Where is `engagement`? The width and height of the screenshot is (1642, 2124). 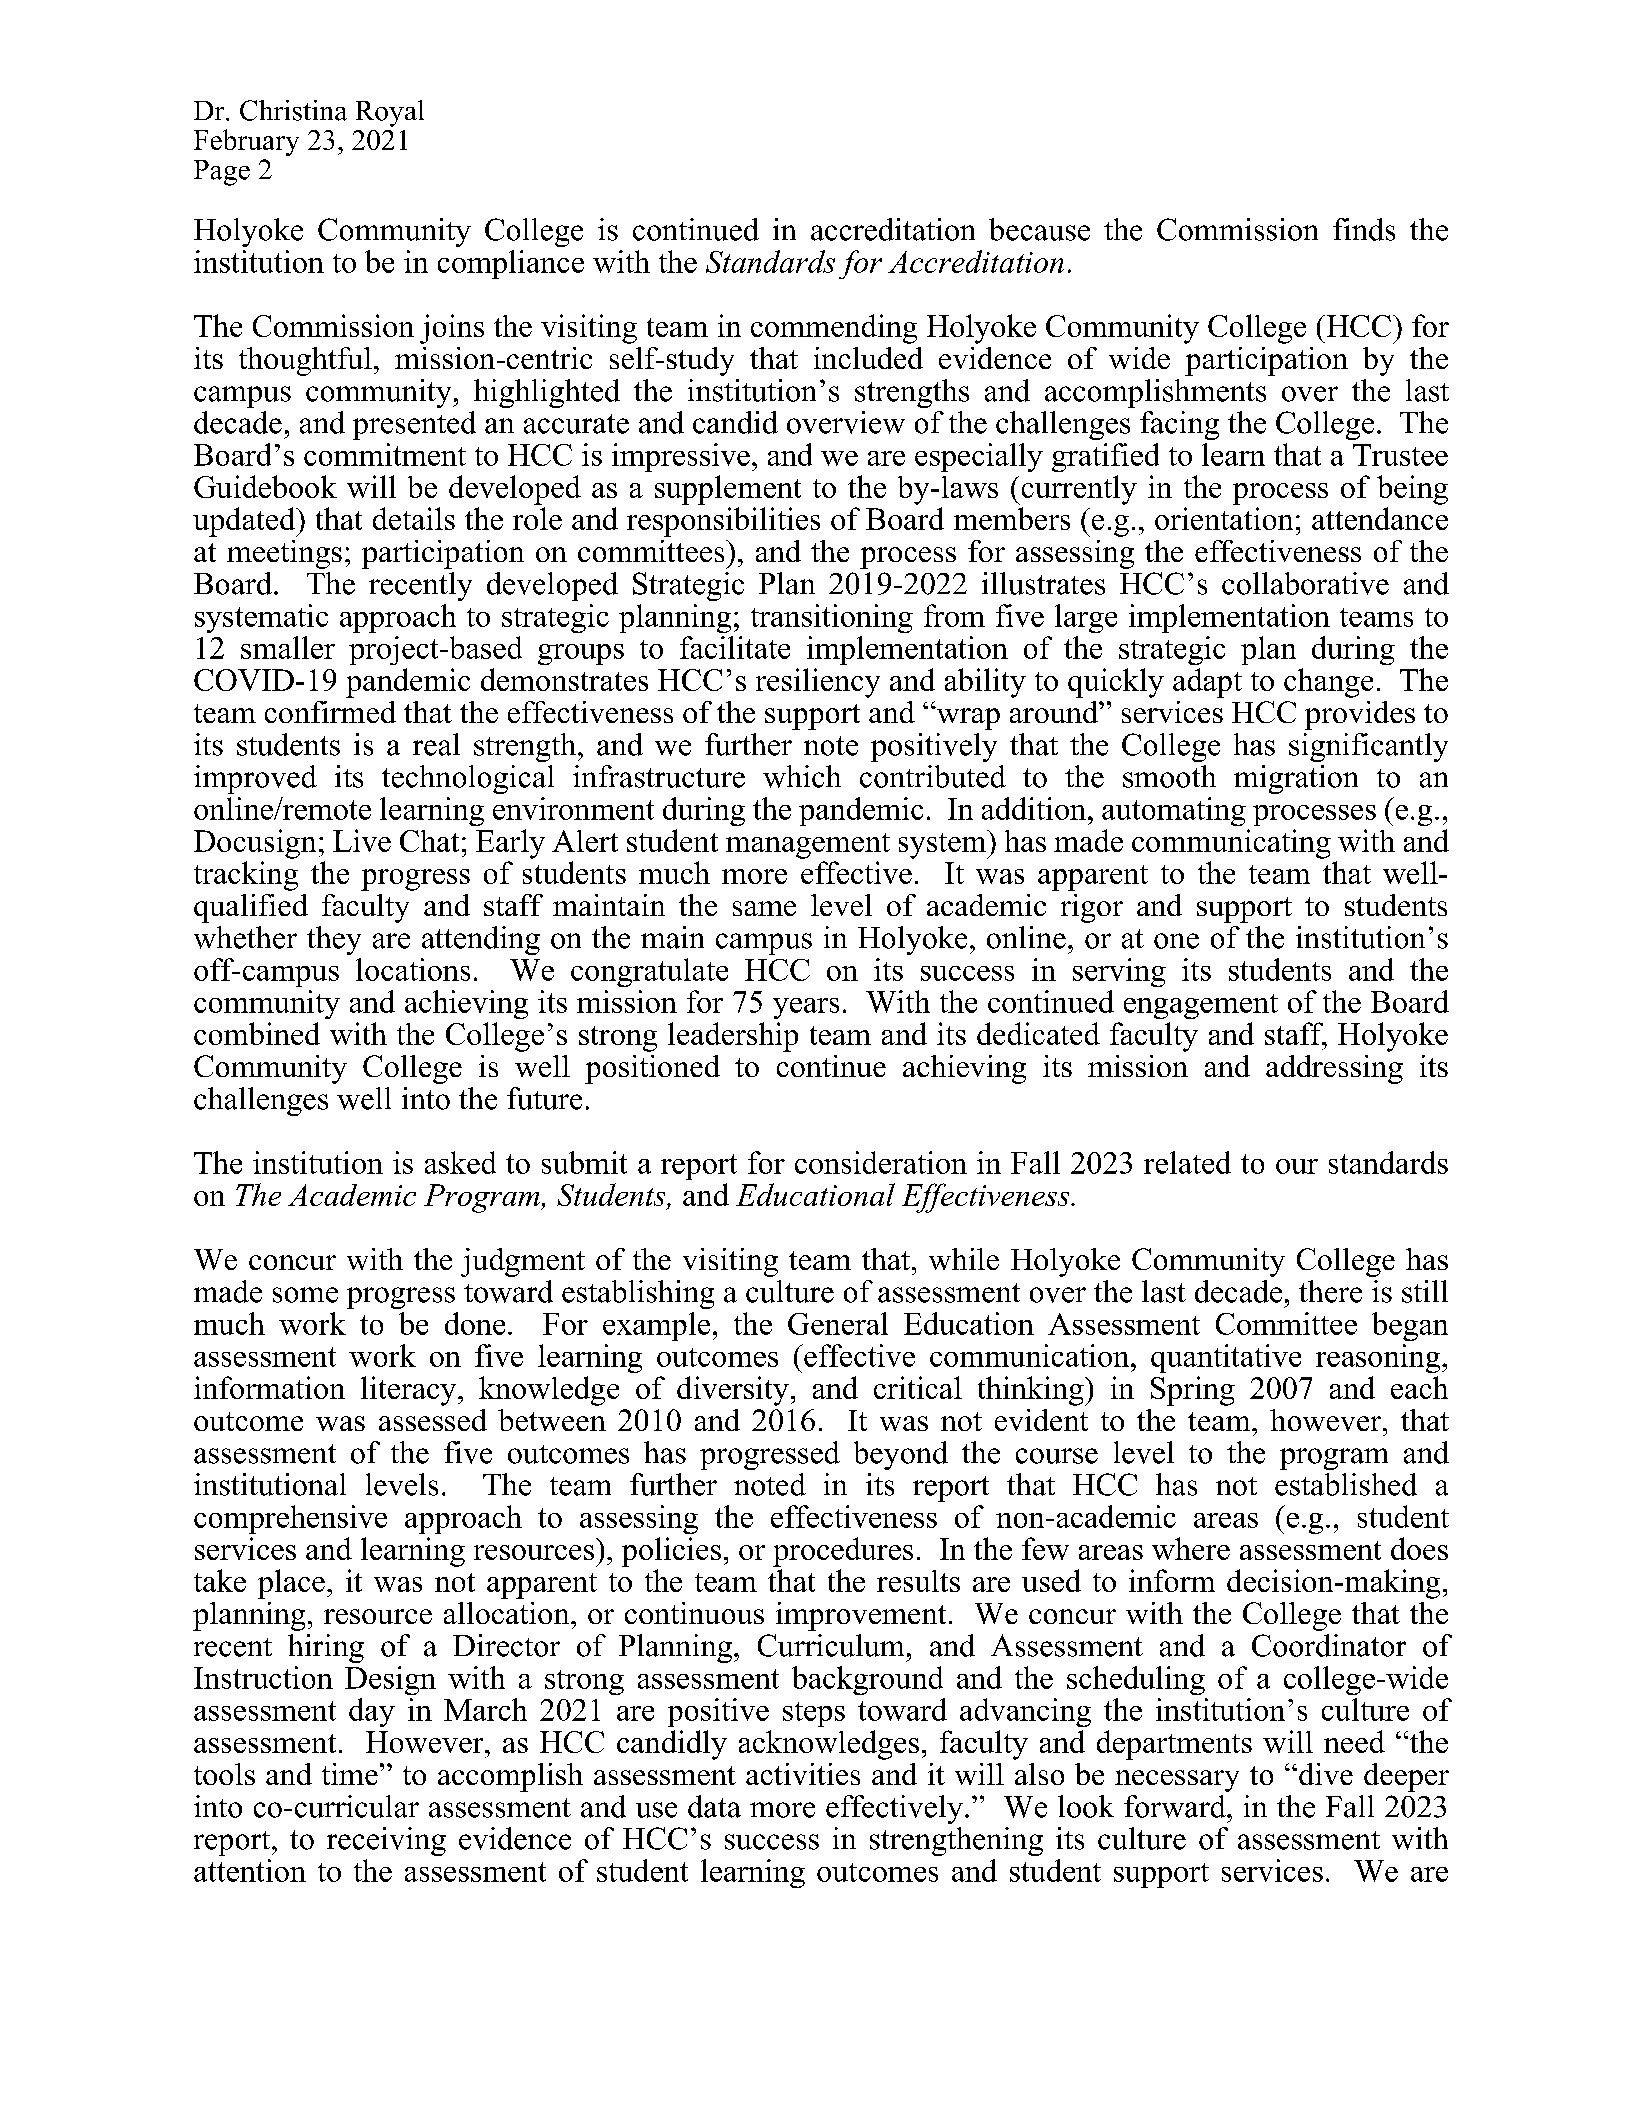 engagement is located at coordinates (1201, 1006).
